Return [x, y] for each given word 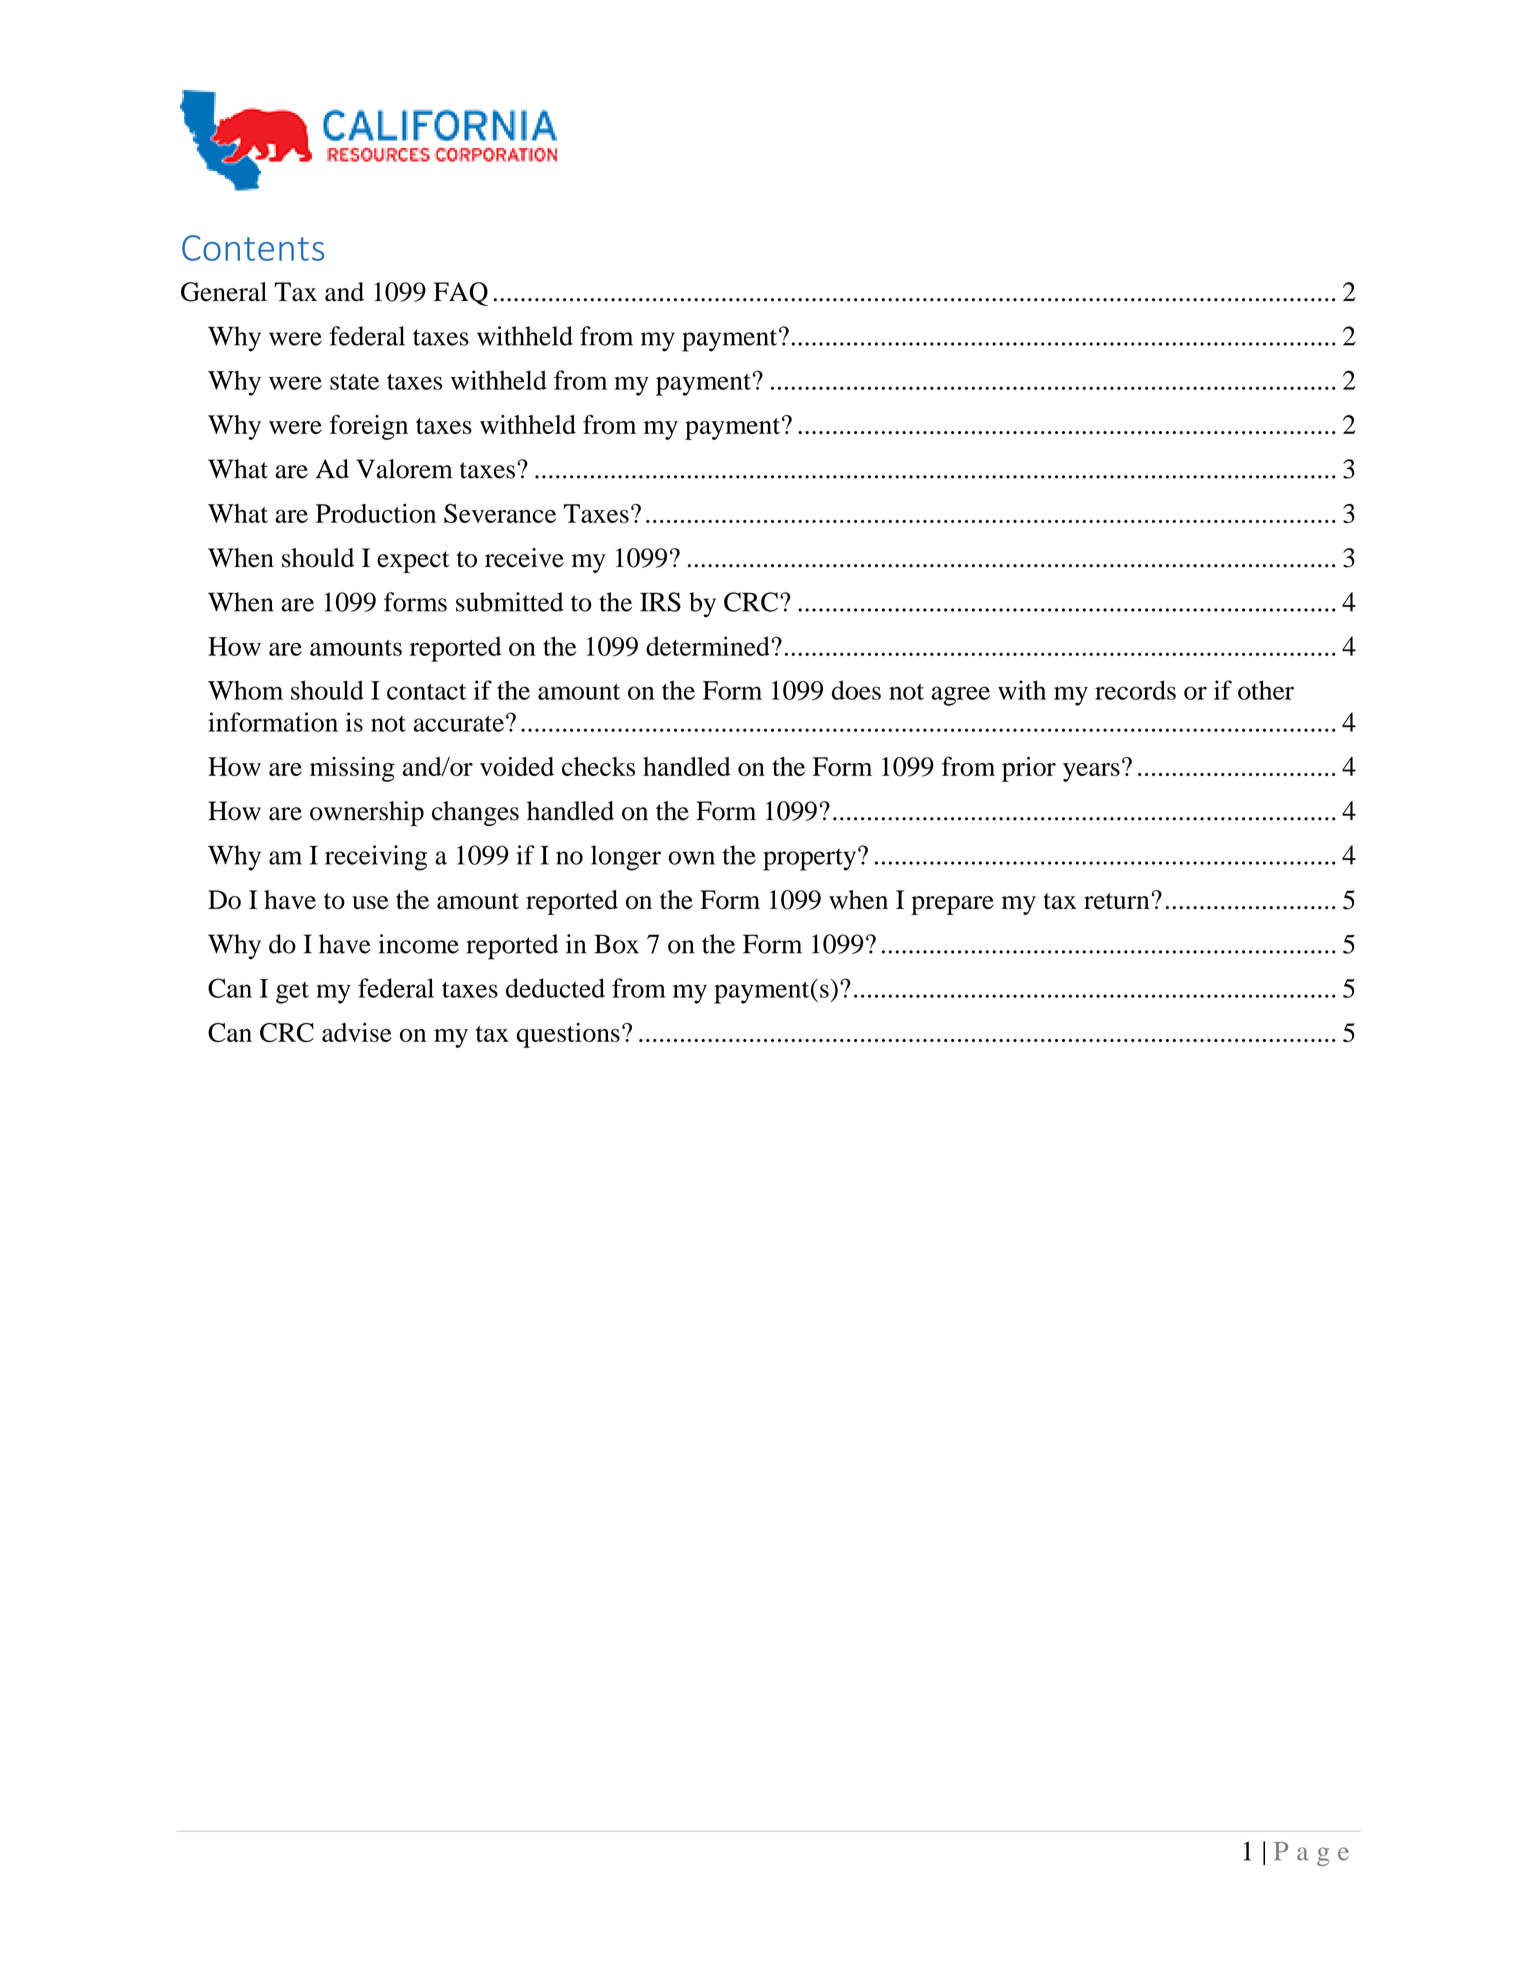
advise [357, 1032]
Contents [253, 248]
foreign [369, 427]
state [354, 382]
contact [426, 692]
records [1135, 690]
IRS [660, 602]
